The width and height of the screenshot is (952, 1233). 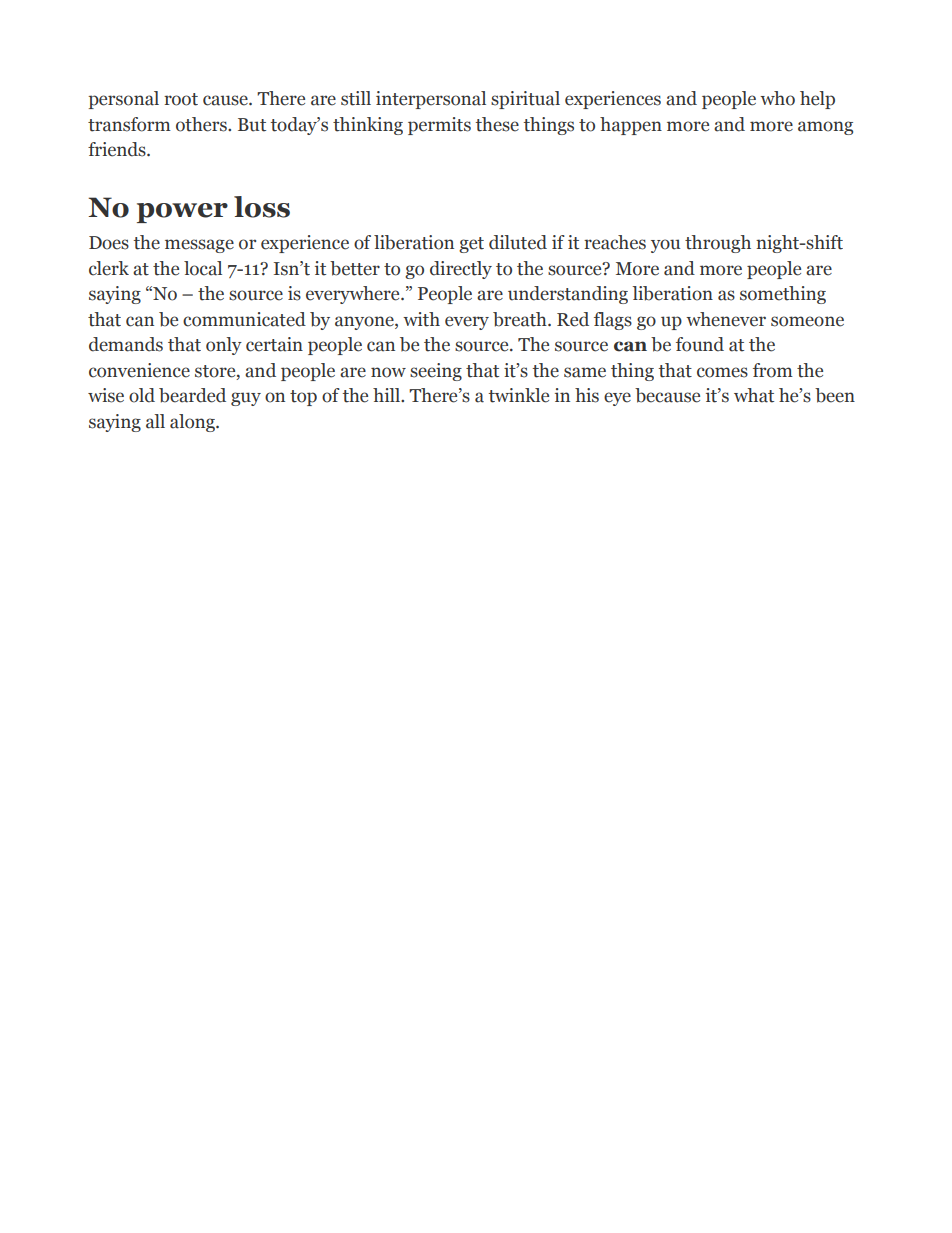 What do you see at coordinates (193, 423) in the screenshot?
I see `along` at bounding box center [193, 423].
